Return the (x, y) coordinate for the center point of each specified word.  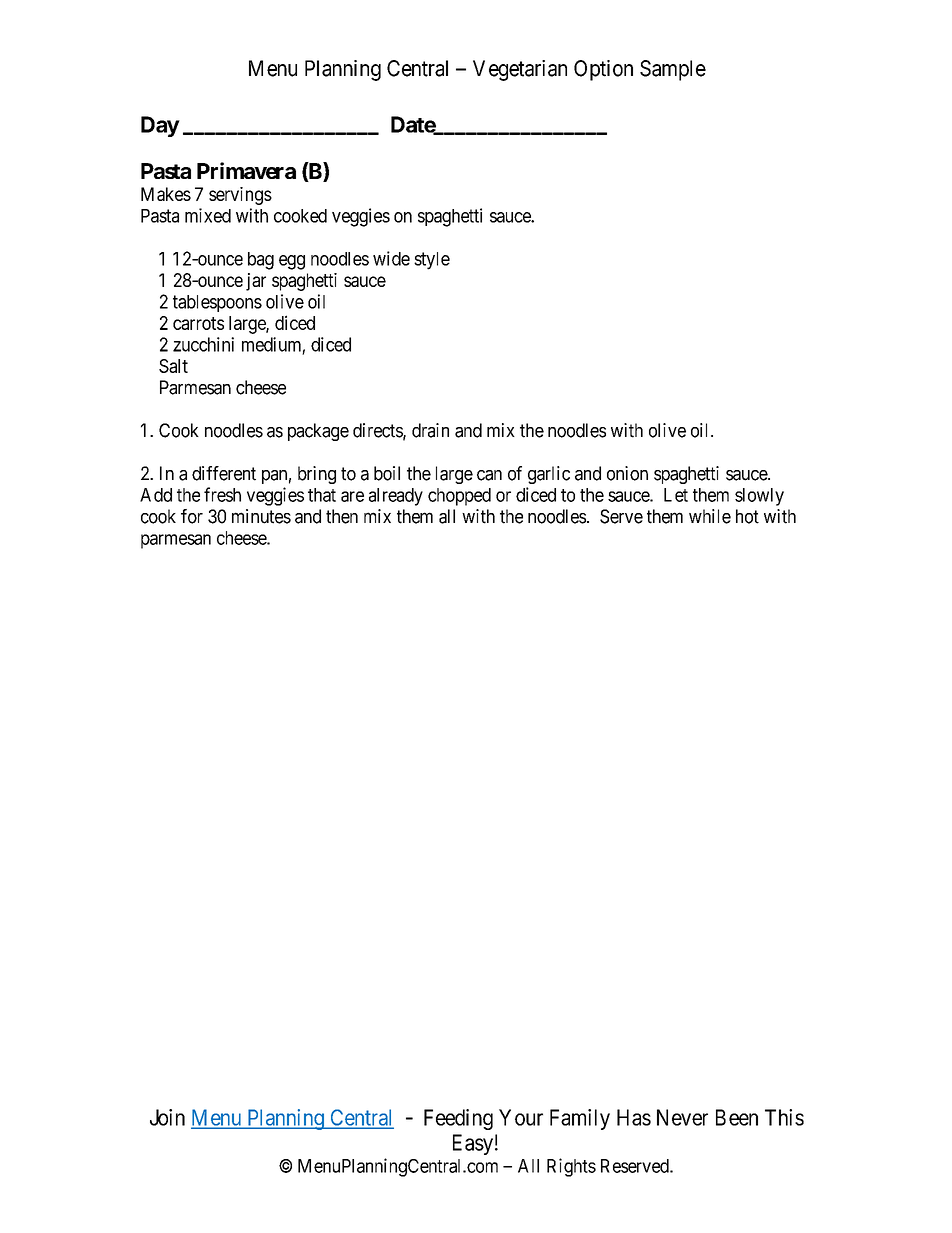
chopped (459, 497)
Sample (673, 70)
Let (676, 495)
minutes (261, 516)
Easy (473, 1144)
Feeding (458, 1119)
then (342, 516)
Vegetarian (520, 70)
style (432, 261)
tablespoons (217, 303)
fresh (222, 494)
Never (682, 1117)
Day (160, 126)
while (710, 516)
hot (747, 516)
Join (167, 1117)
